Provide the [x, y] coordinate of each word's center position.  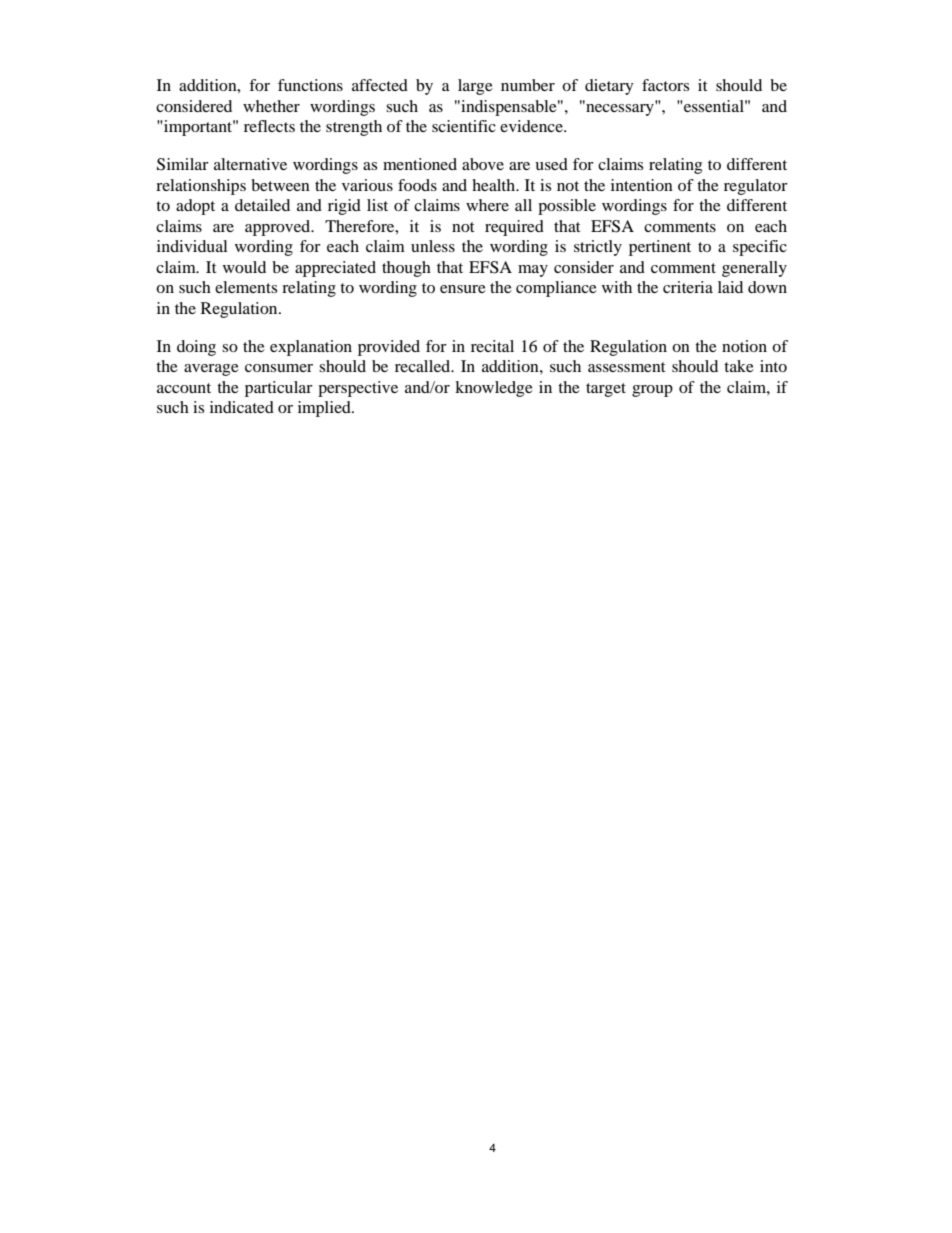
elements [246, 287]
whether [271, 106]
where [487, 205]
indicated [242, 407]
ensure [463, 289]
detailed [262, 205]
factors [665, 85]
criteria [688, 287]
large [475, 87]
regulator [756, 187]
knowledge [494, 389]
